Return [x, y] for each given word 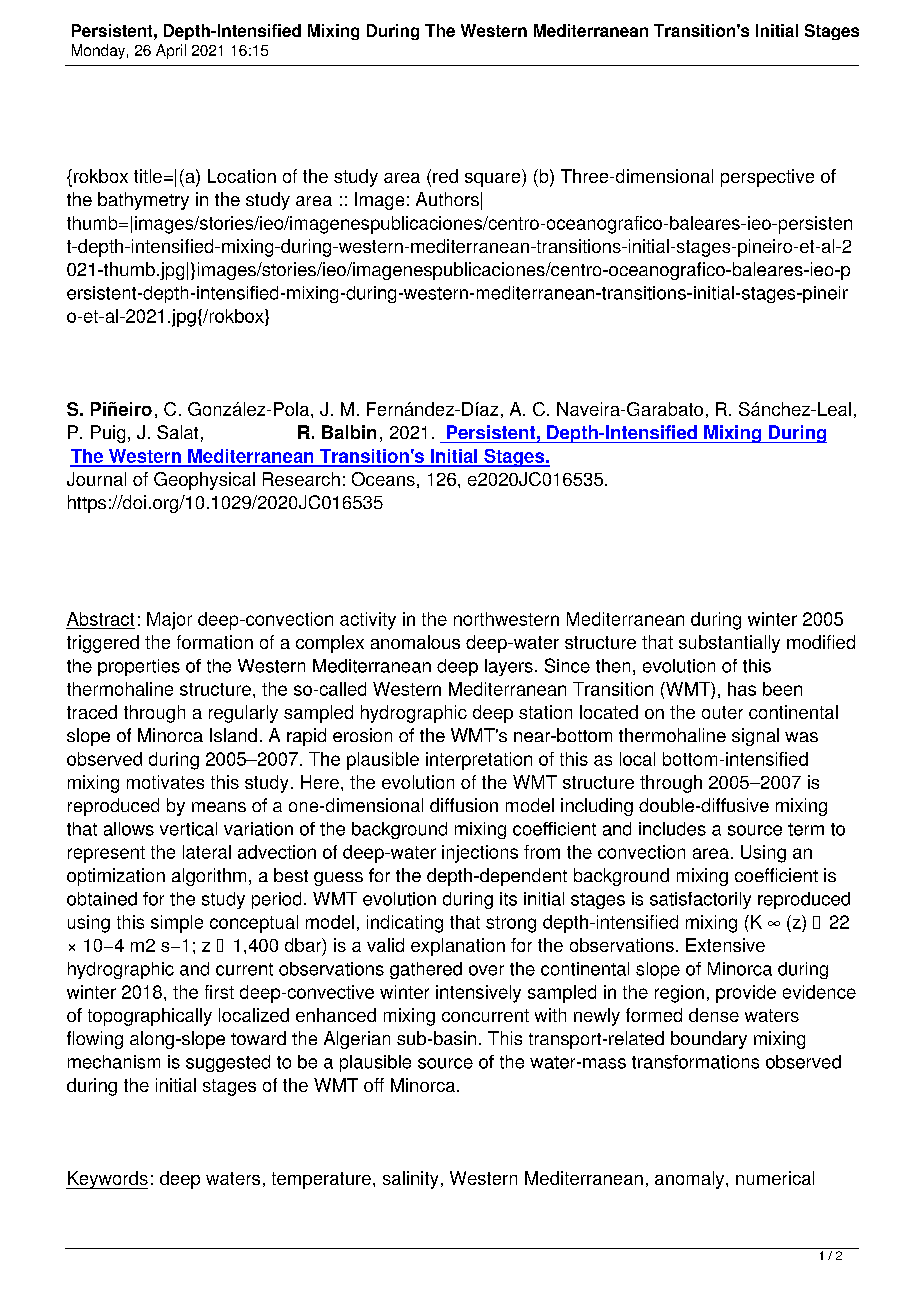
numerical [775, 1178]
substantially [729, 644]
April [171, 51]
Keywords [107, 1180]
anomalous [415, 642]
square [494, 180]
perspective [767, 178]
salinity [410, 1180]
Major [169, 621]
